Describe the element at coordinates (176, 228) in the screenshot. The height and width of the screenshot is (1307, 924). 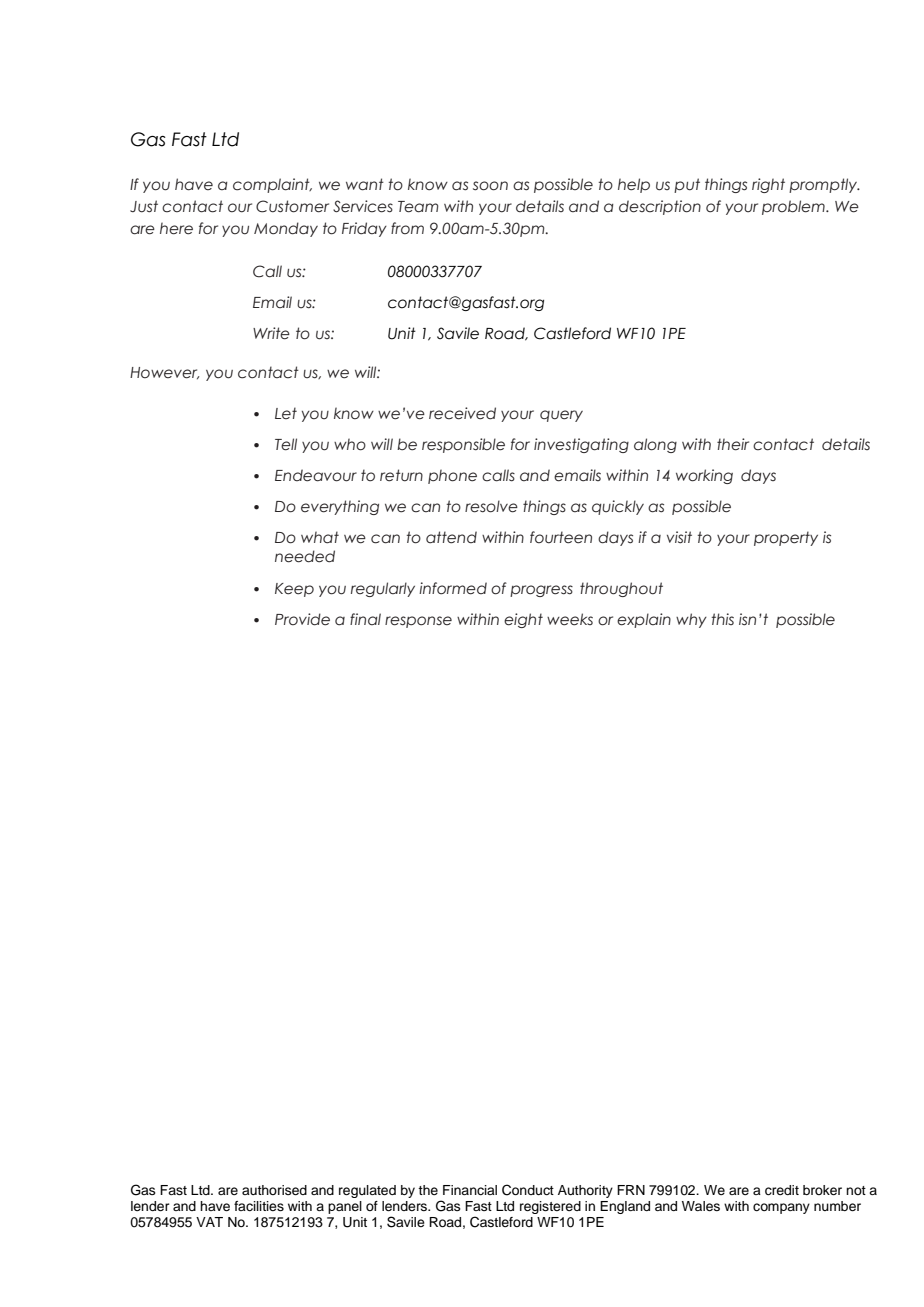
I see `here` at that location.
